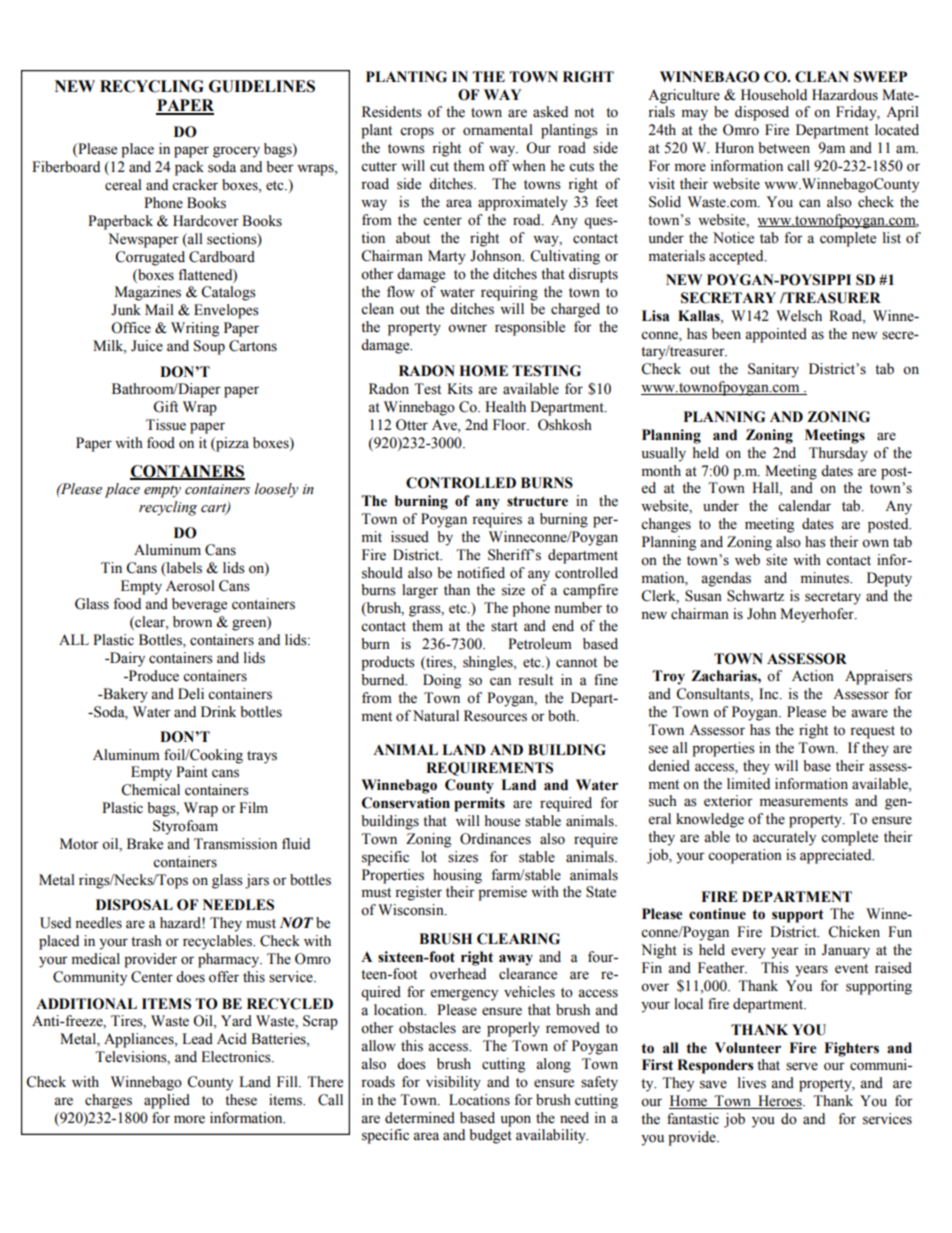 The image size is (952, 1233). Describe the element at coordinates (776, 335) in the screenshot. I see `appointed` at that location.
